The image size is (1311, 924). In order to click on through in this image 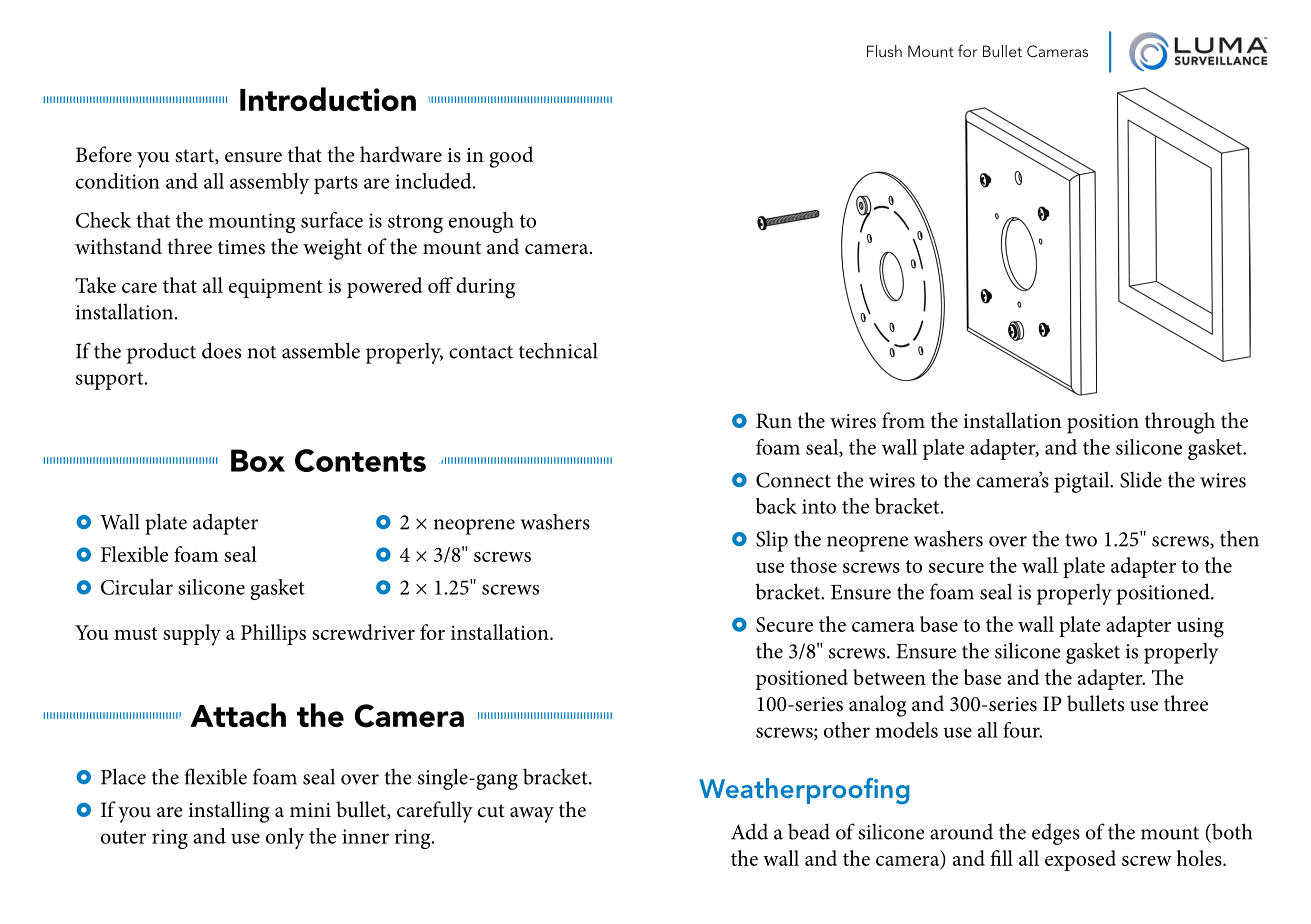, I will do `click(1180, 423)`.
